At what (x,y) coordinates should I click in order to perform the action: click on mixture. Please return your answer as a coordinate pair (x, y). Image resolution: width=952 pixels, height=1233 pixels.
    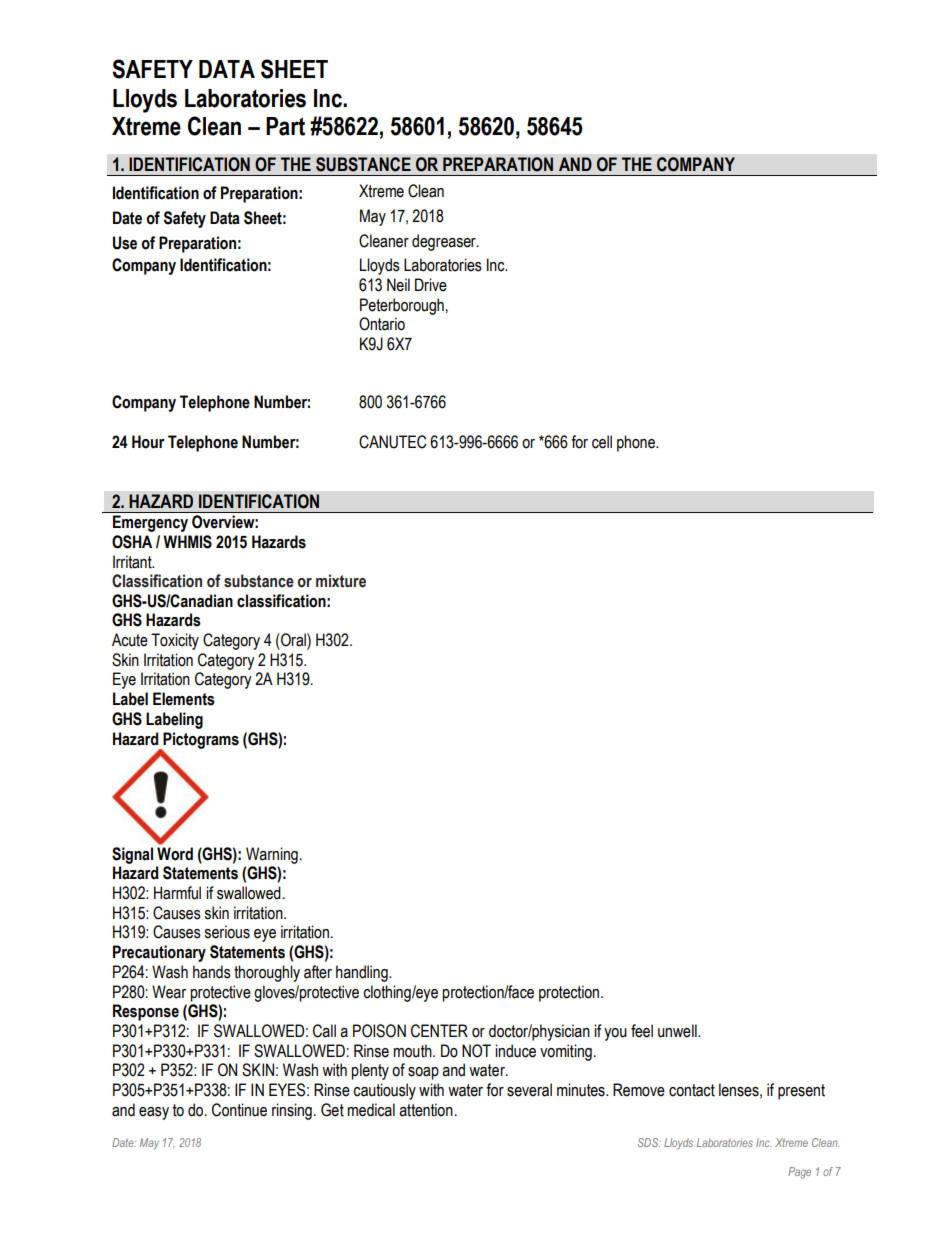
    Looking at the image, I should click on (341, 581).
